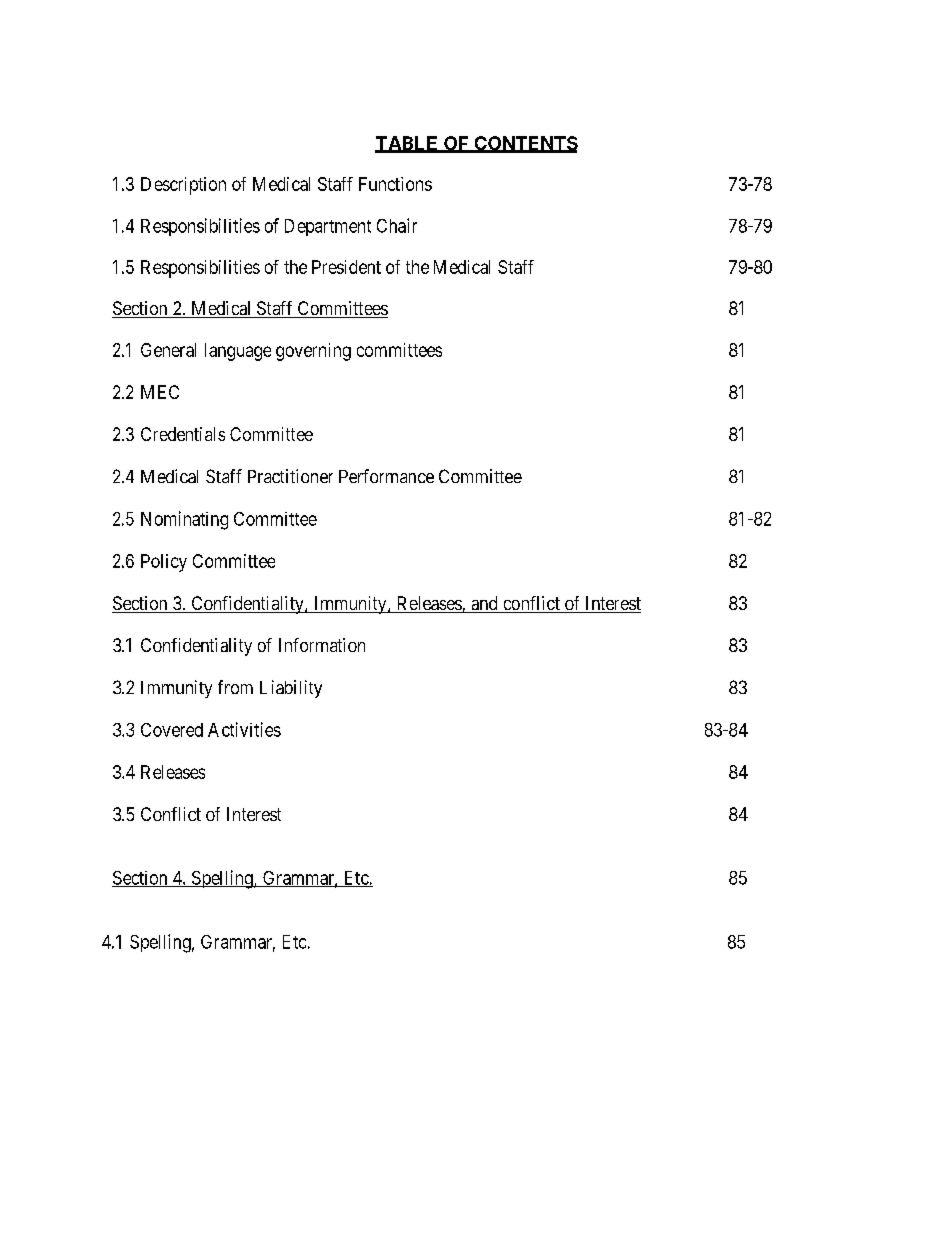 This document has width=952, height=1233. Describe the element at coordinates (291, 689) in the document. I see `Liability` at that location.
